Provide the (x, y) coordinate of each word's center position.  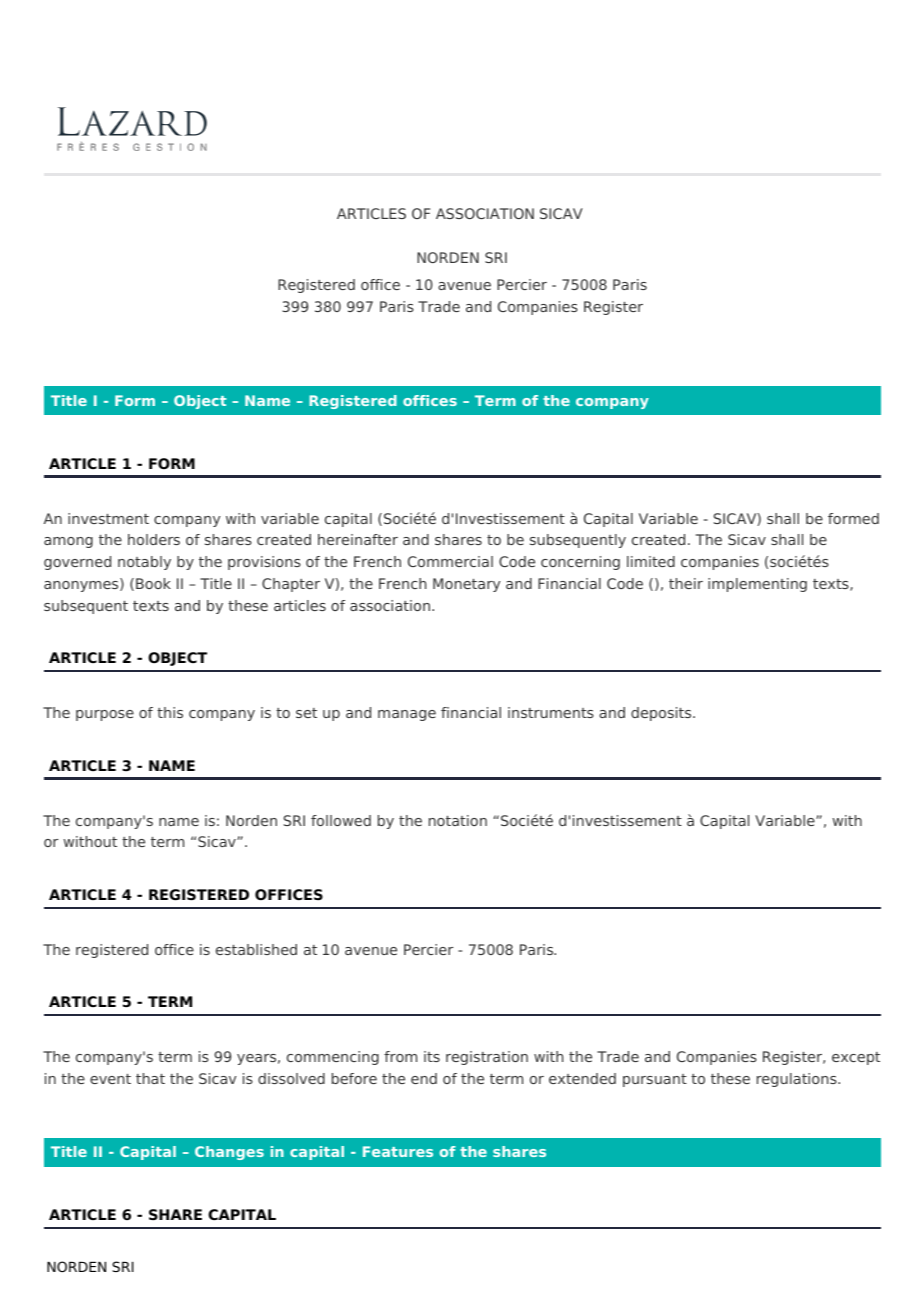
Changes (229, 1153)
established (256, 949)
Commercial (450, 561)
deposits (662, 714)
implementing (757, 585)
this (170, 712)
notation (458, 820)
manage (407, 715)
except (856, 1058)
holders (154, 539)
